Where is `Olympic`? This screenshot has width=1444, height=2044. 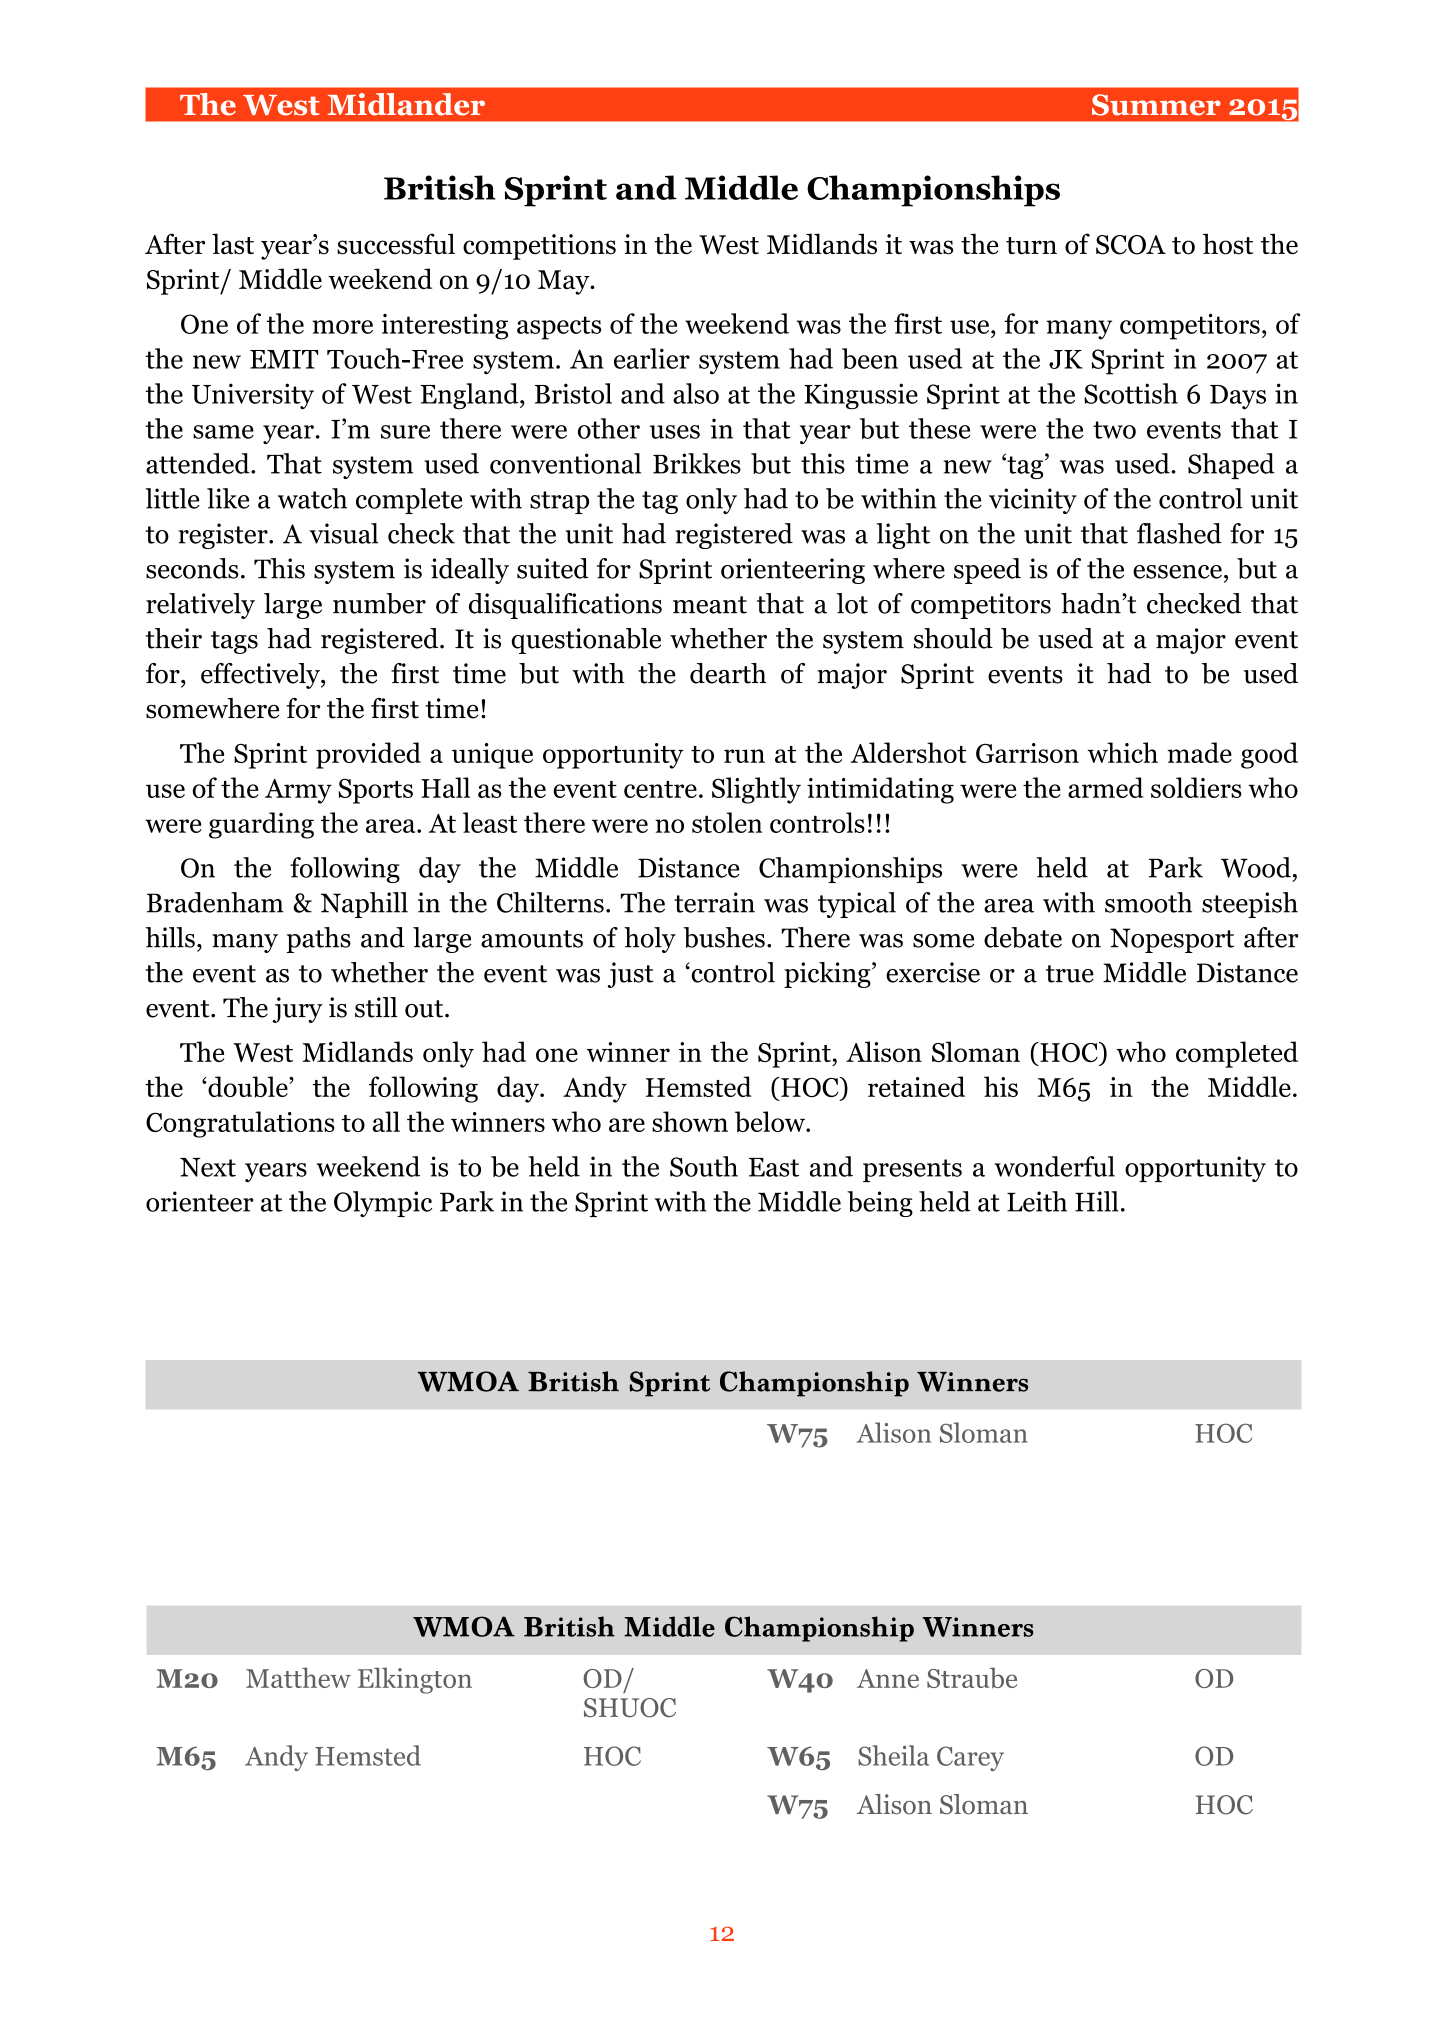
Olympic is located at coordinates (383, 1204).
